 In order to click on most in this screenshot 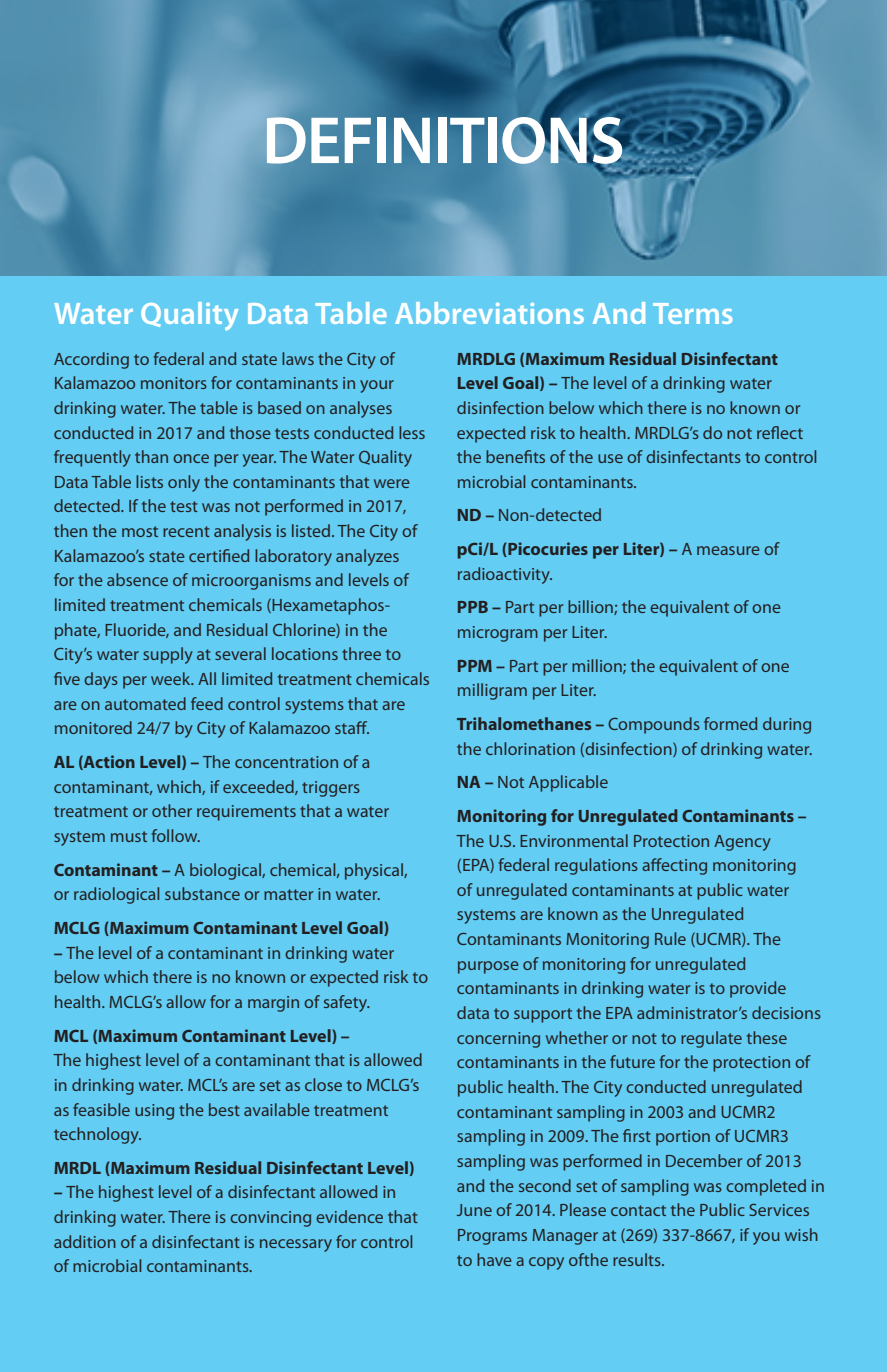, I will do `click(140, 531)`.
